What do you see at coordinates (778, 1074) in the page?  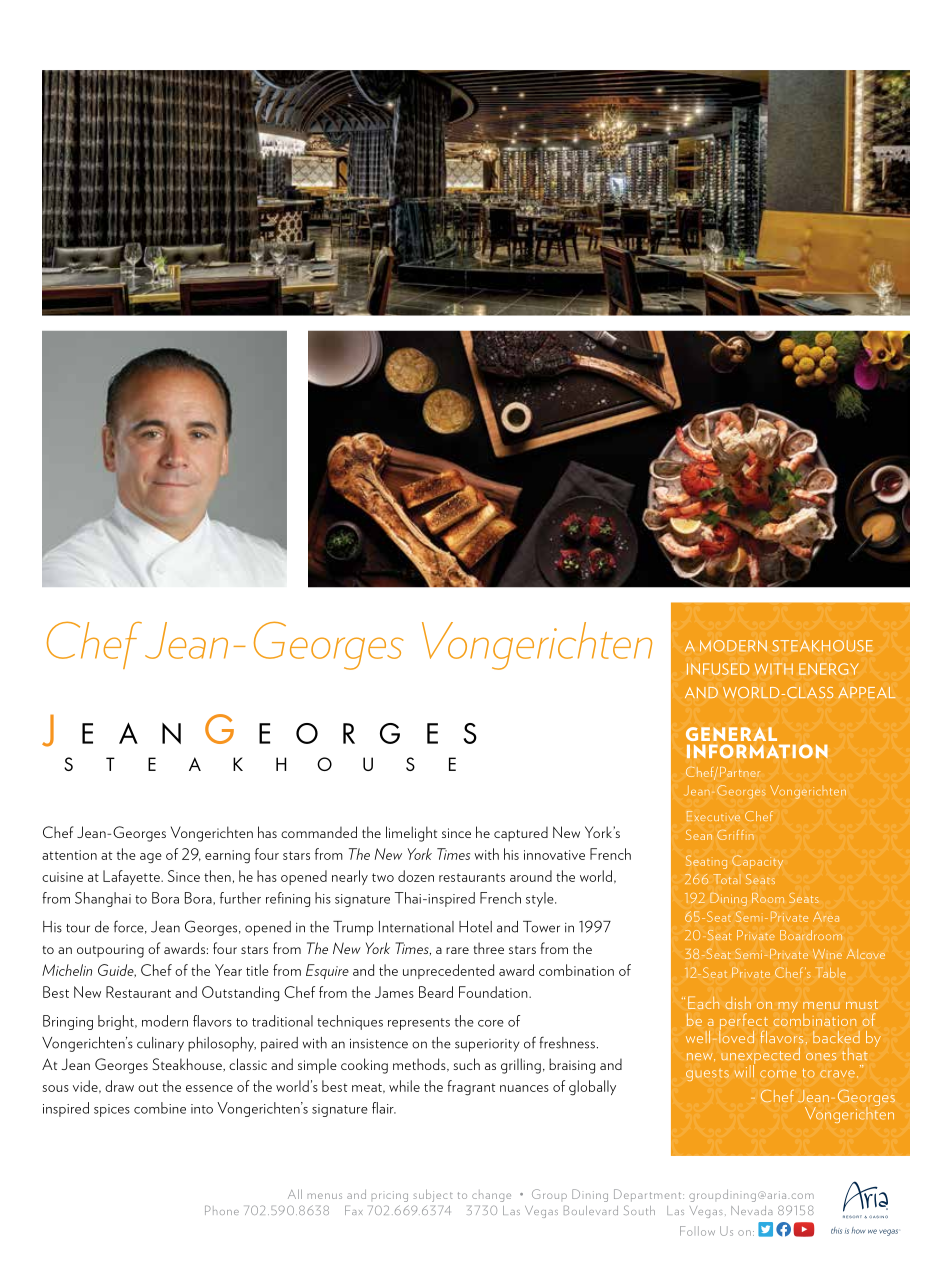 I see `come` at bounding box center [778, 1074].
